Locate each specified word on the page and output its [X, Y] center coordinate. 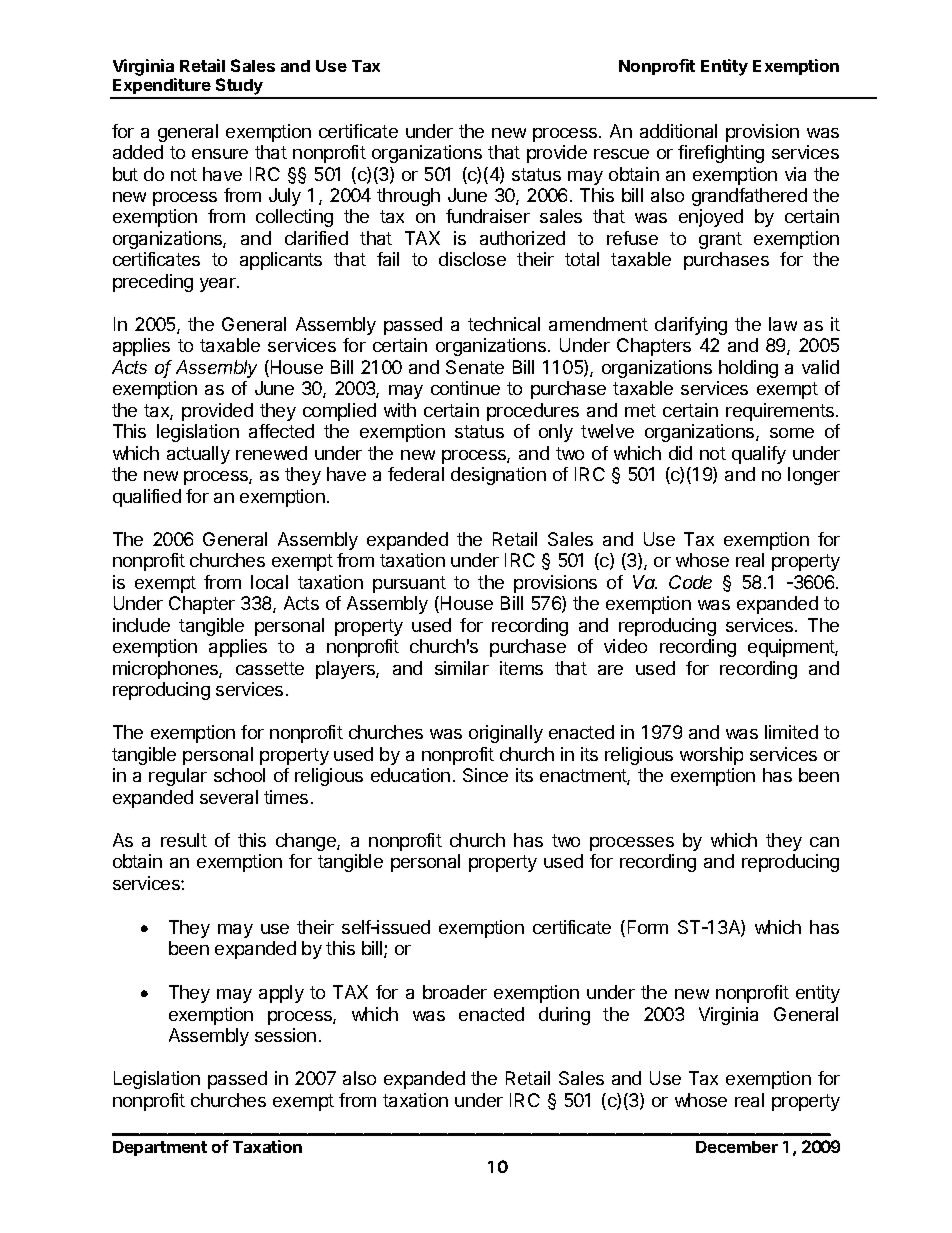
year [219, 285]
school [239, 775]
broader [455, 992]
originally [506, 734]
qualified [147, 498]
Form [648, 927]
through [408, 197]
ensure [220, 154]
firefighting [721, 154]
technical [504, 324]
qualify [759, 455]
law [783, 324]
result [184, 840]
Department [160, 1148]
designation [498, 476]
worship [711, 756]
